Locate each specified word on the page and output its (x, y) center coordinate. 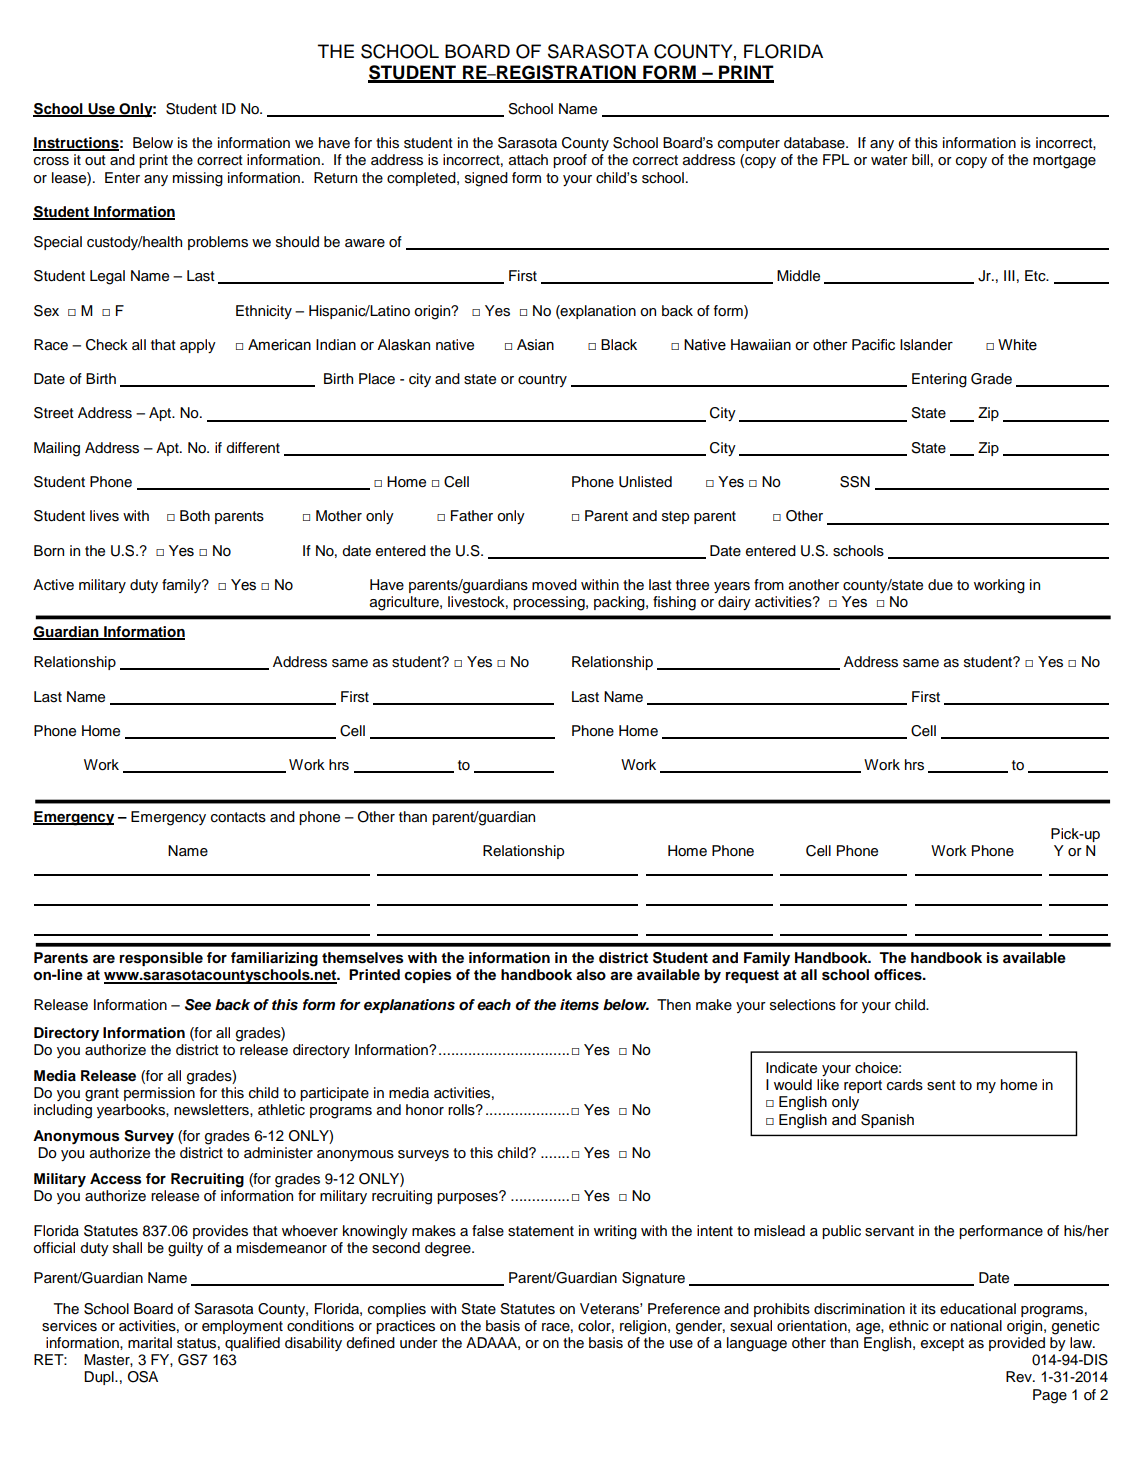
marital (150, 1343)
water (889, 160)
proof (570, 161)
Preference (684, 1309)
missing (198, 179)
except (942, 1344)
